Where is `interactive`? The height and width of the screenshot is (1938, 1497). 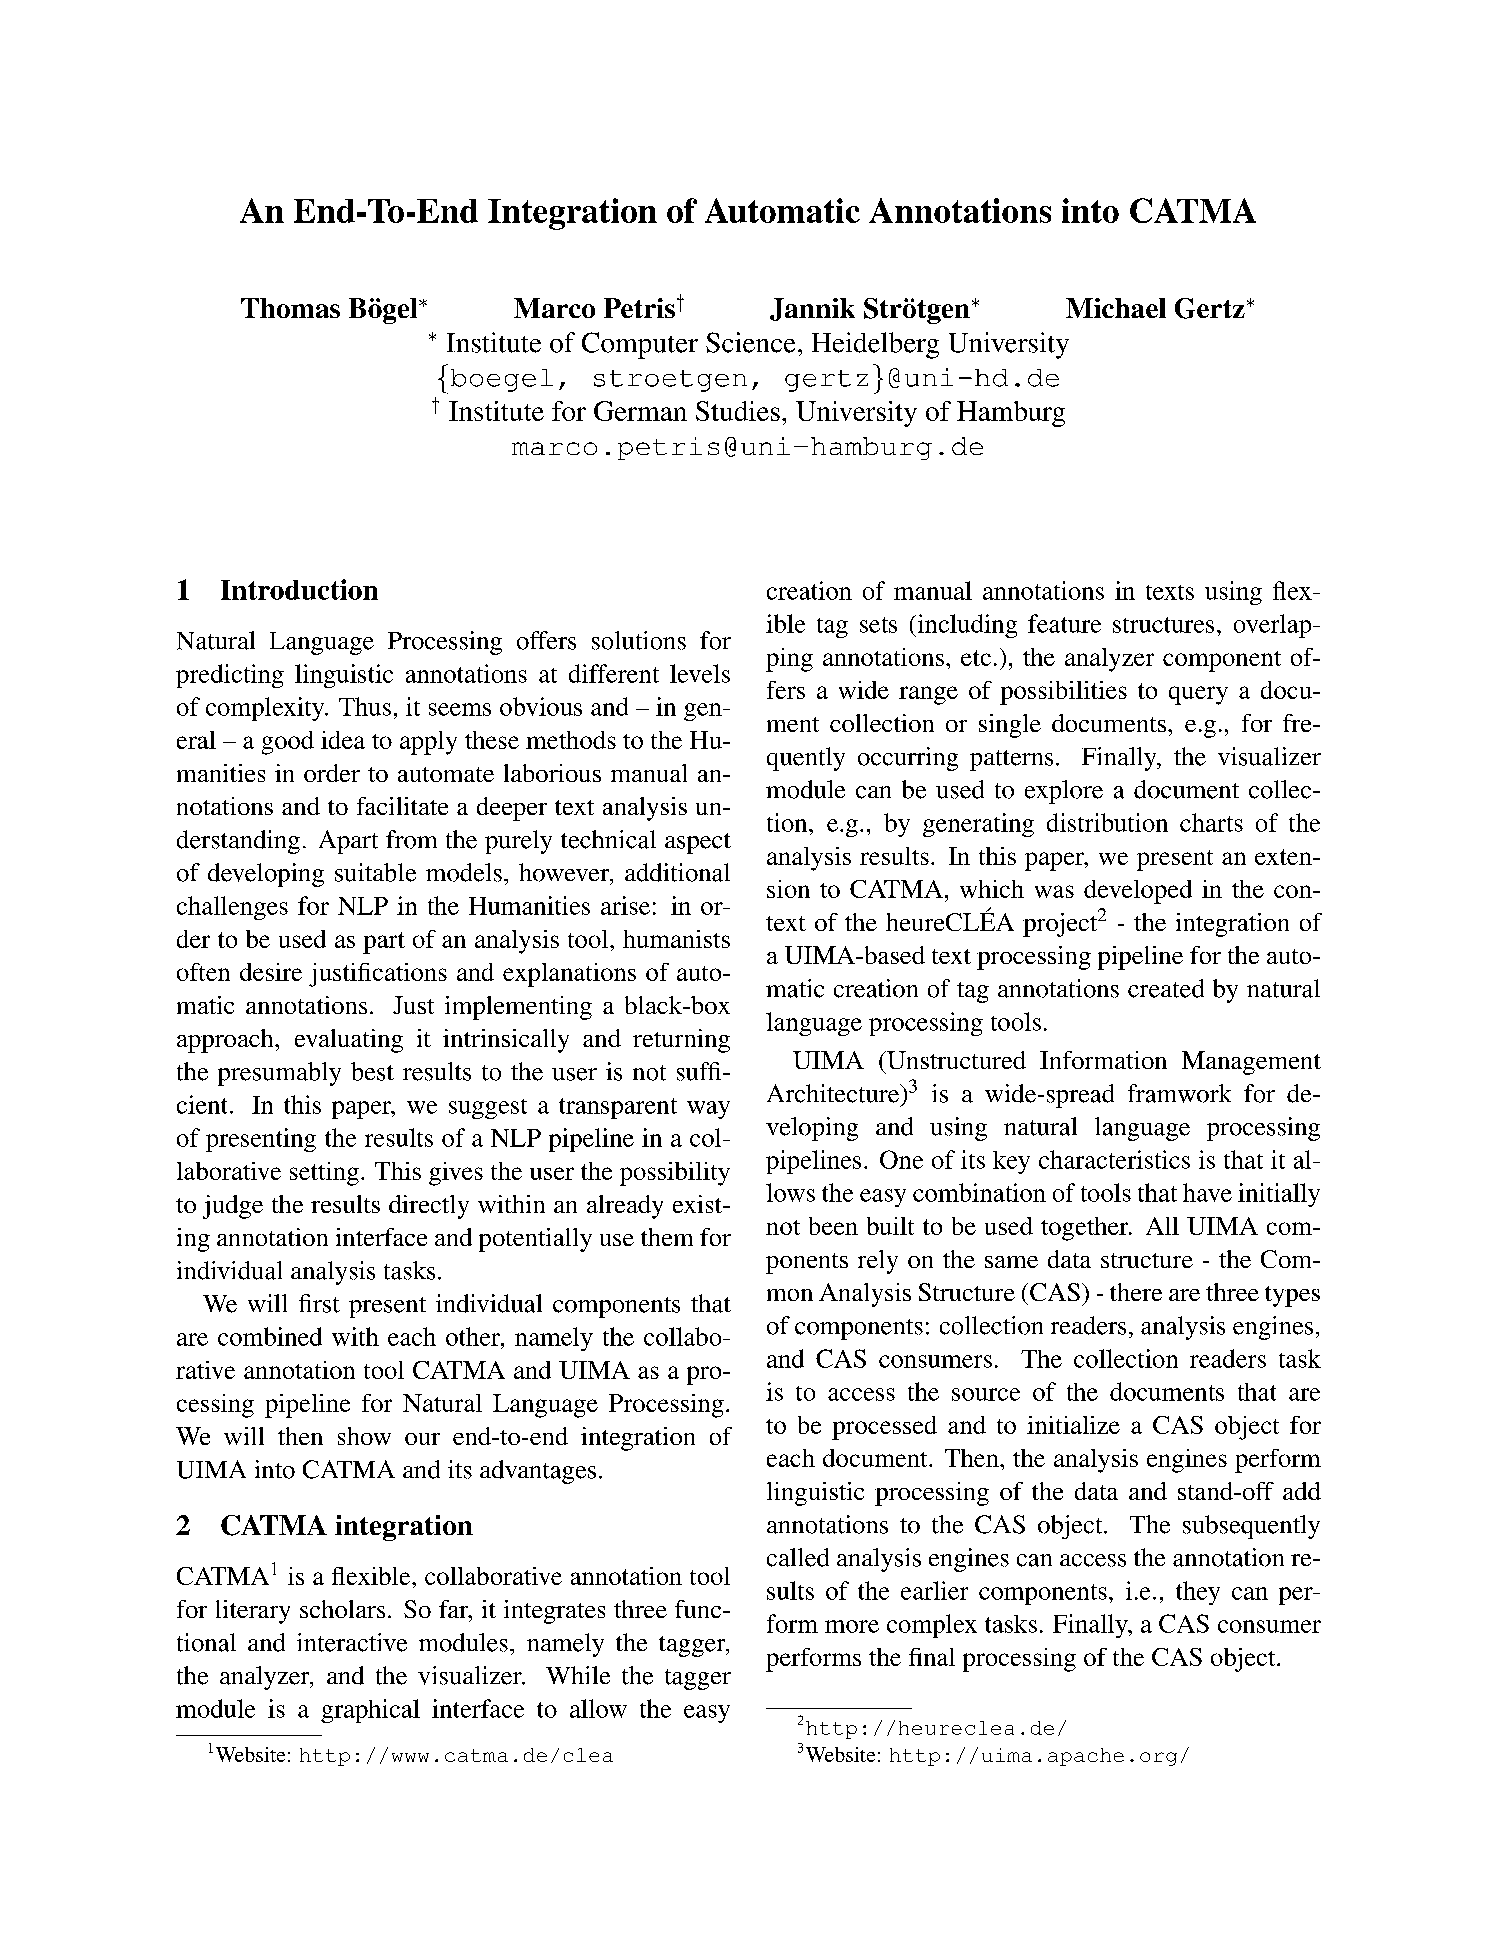
interactive is located at coordinates (352, 1642).
